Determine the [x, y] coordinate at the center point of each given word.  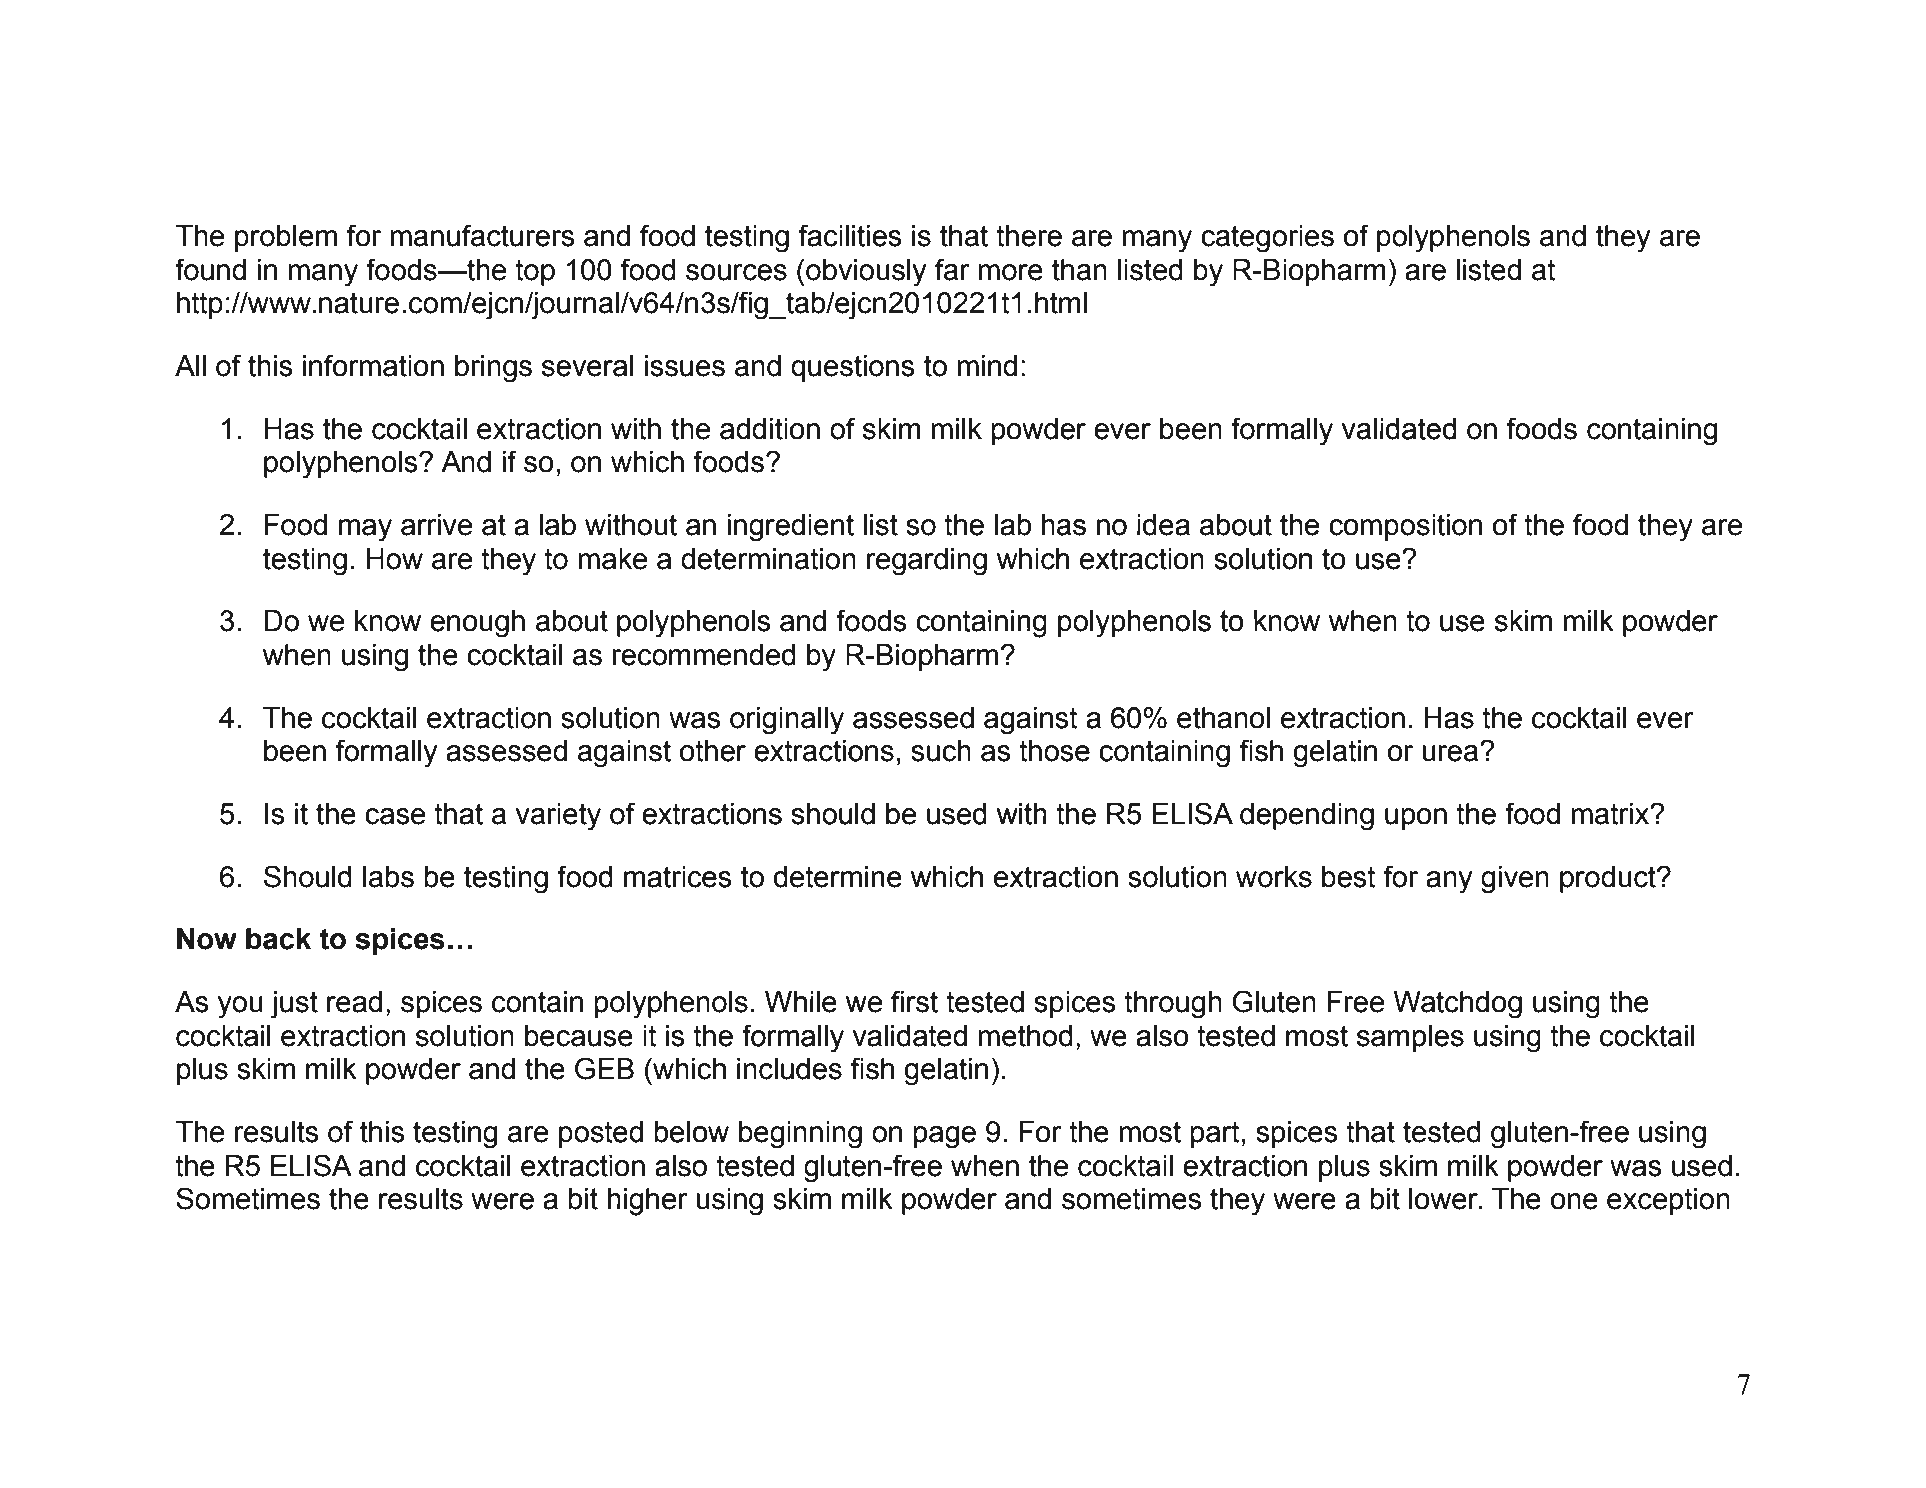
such [941, 751]
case [395, 816]
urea [1451, 753]
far [952, 269]
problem [286, 238]
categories [1267, 239]
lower [1445, 1199]
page [944, 1137]
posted [601, 1134]
